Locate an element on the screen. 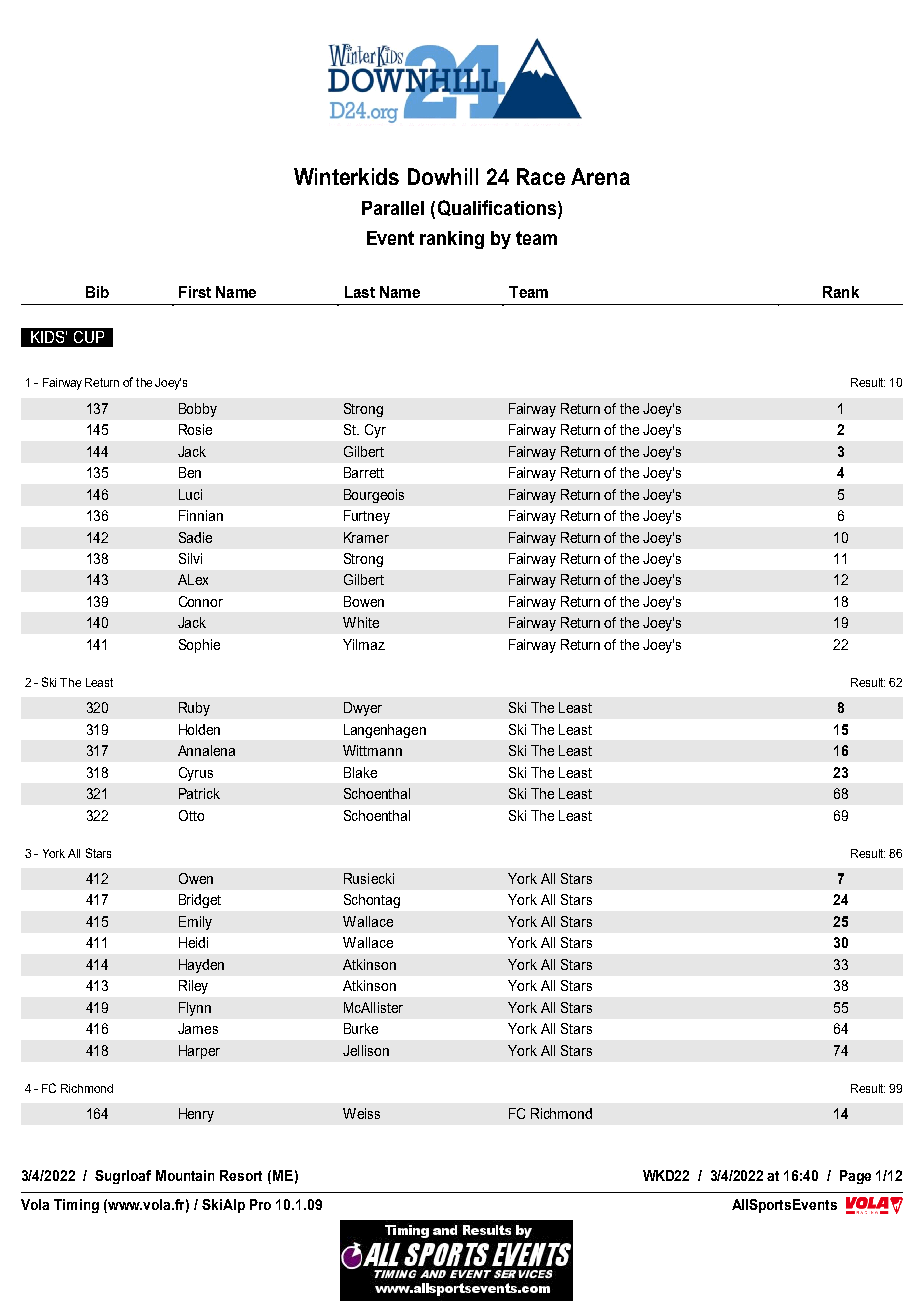  Mountain is located at coordinates (185, 1175).
